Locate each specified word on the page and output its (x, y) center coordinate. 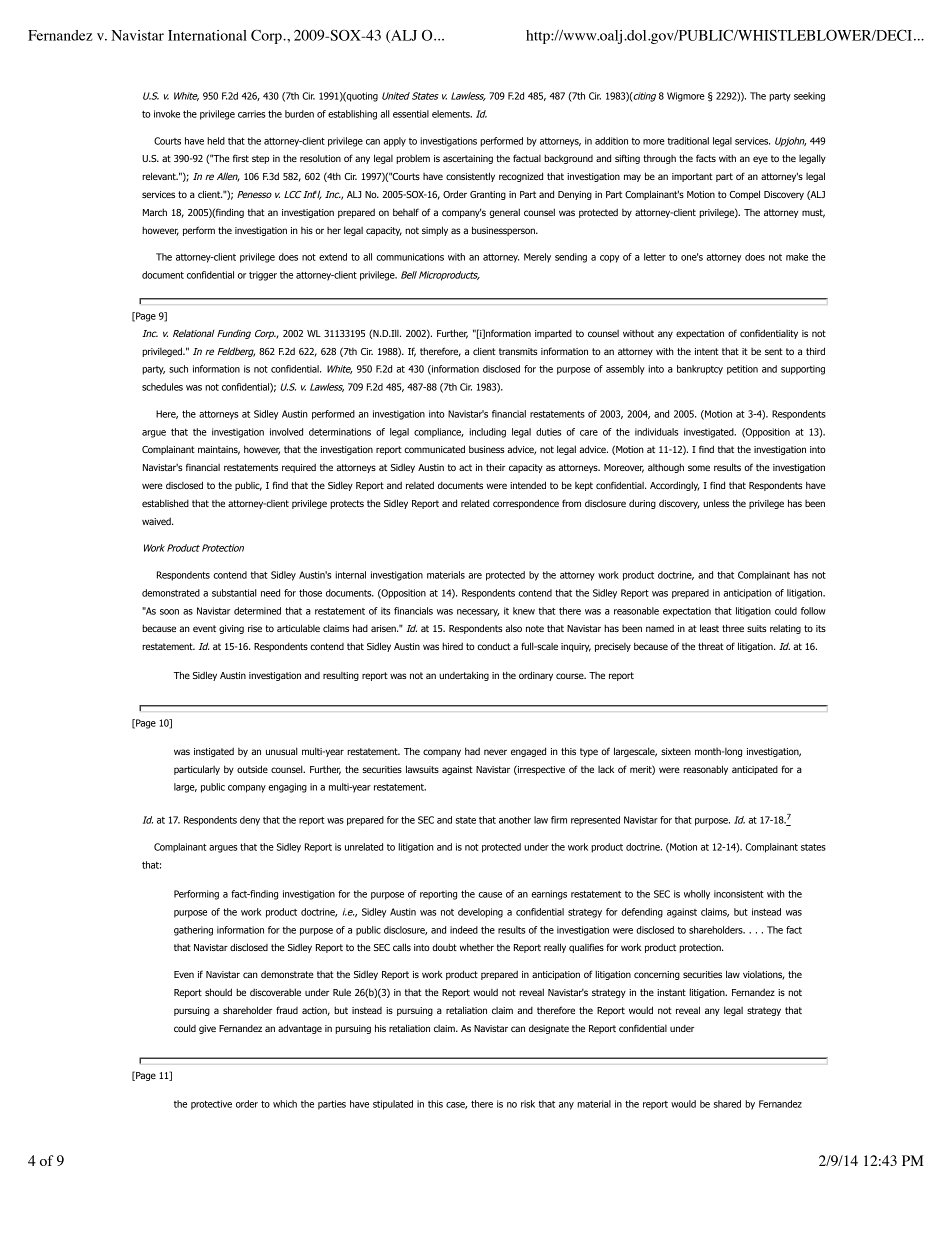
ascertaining (468, 159)
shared (727, 1104)
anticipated (755, 770)
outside (252, 769)
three (733, 628)
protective (211, 1105)
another (515, 820)
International (207, 35)
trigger (263, 276)
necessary (478, 613)
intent (707, 351)
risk (528, 1104)
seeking (809, 97)
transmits (518, 351)
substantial (234, 593)
